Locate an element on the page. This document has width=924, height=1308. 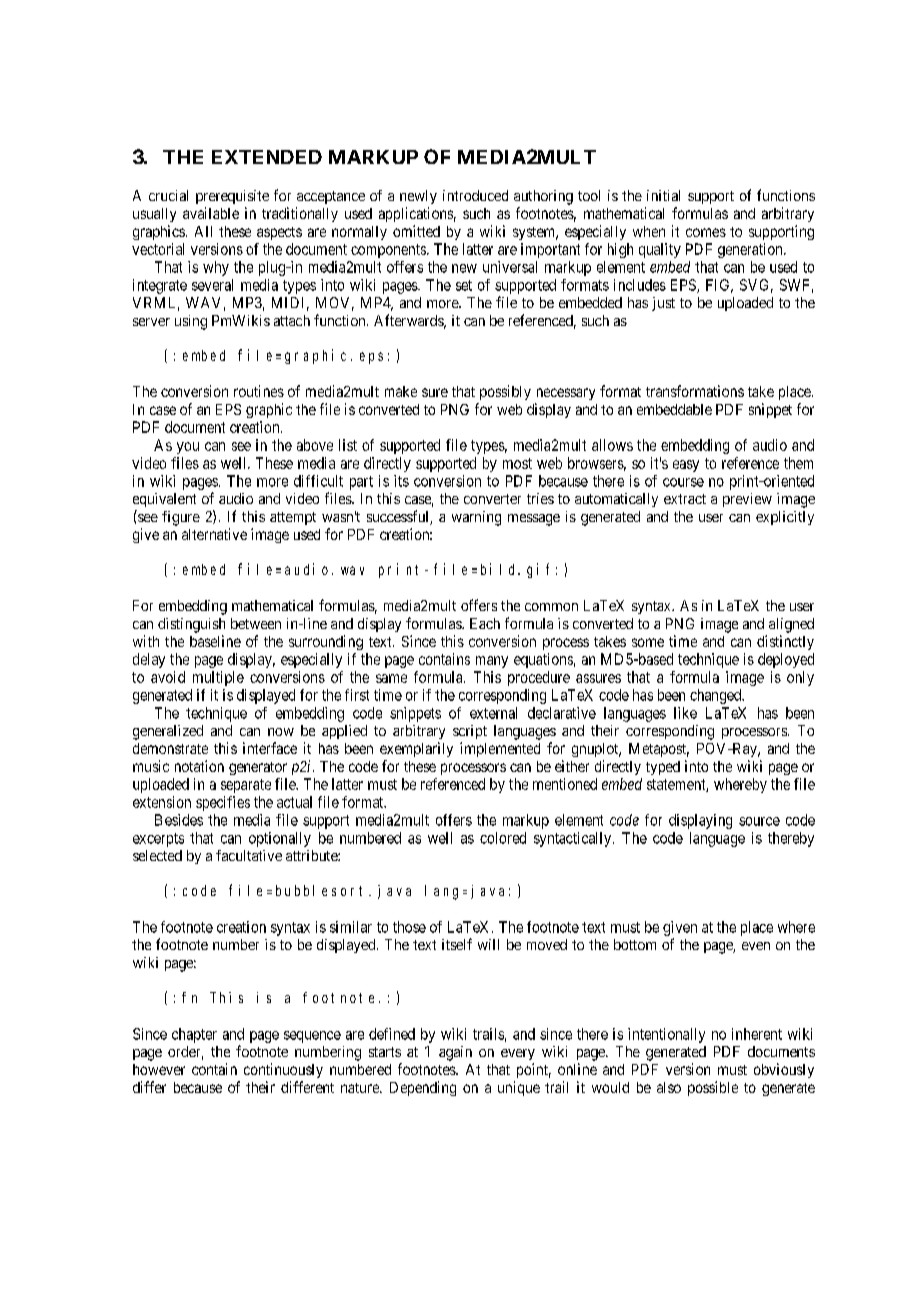
notation is located at coordinates (199, 766).
